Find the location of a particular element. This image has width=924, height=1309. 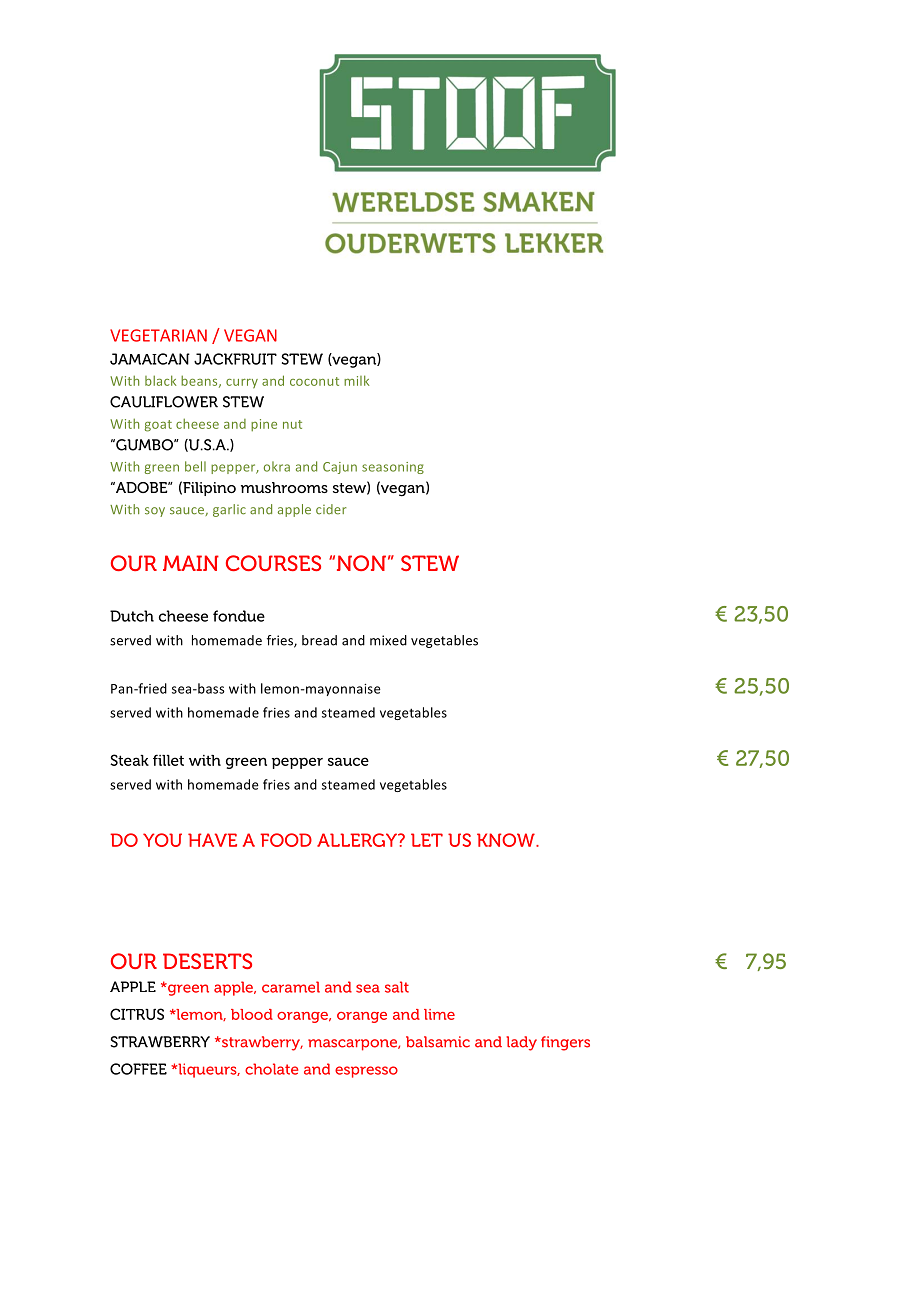

ALLERGY is located at coordinates (358, 840).
